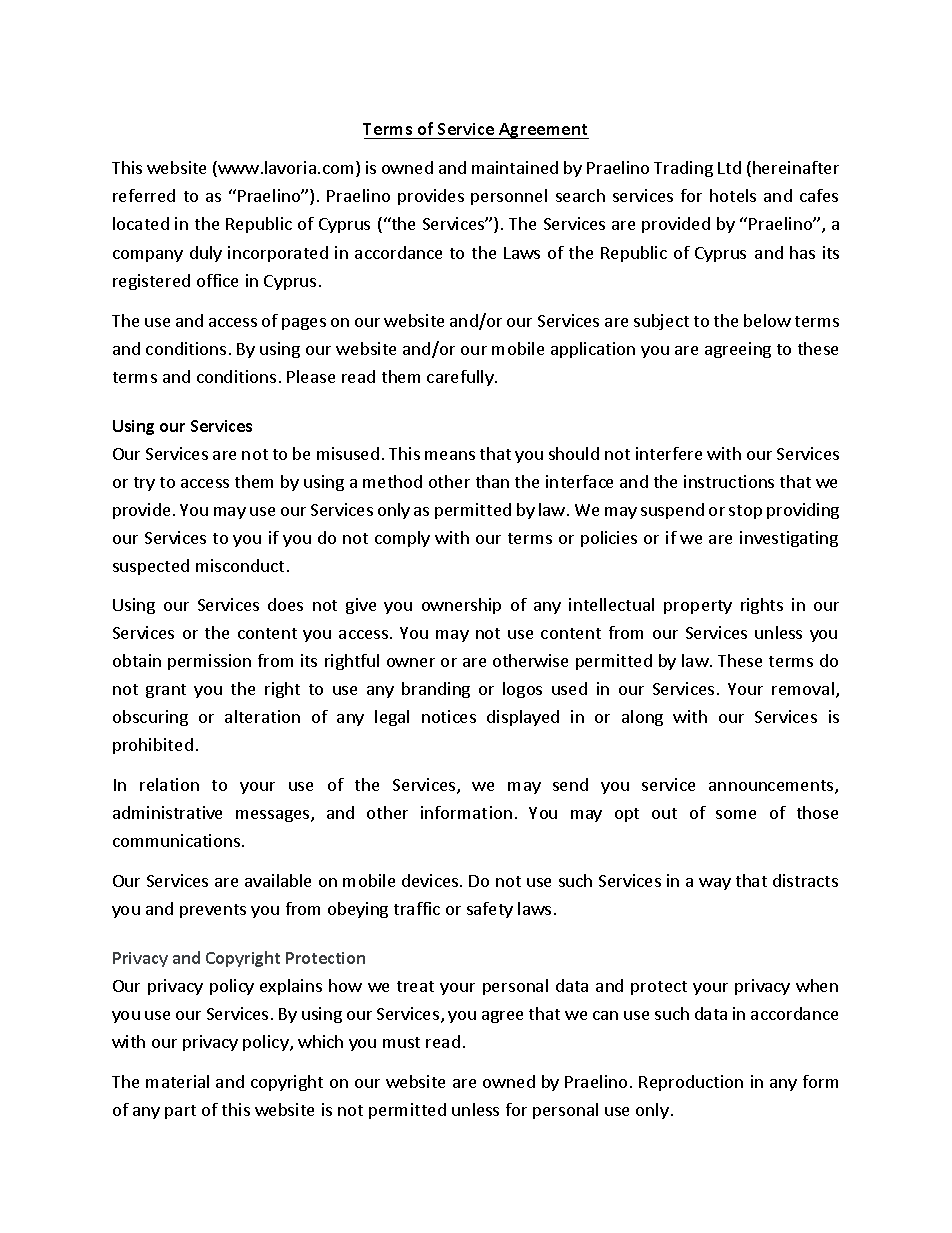 This image has width=952, height=1233. I want to click on interfere, so click(669, 453).
